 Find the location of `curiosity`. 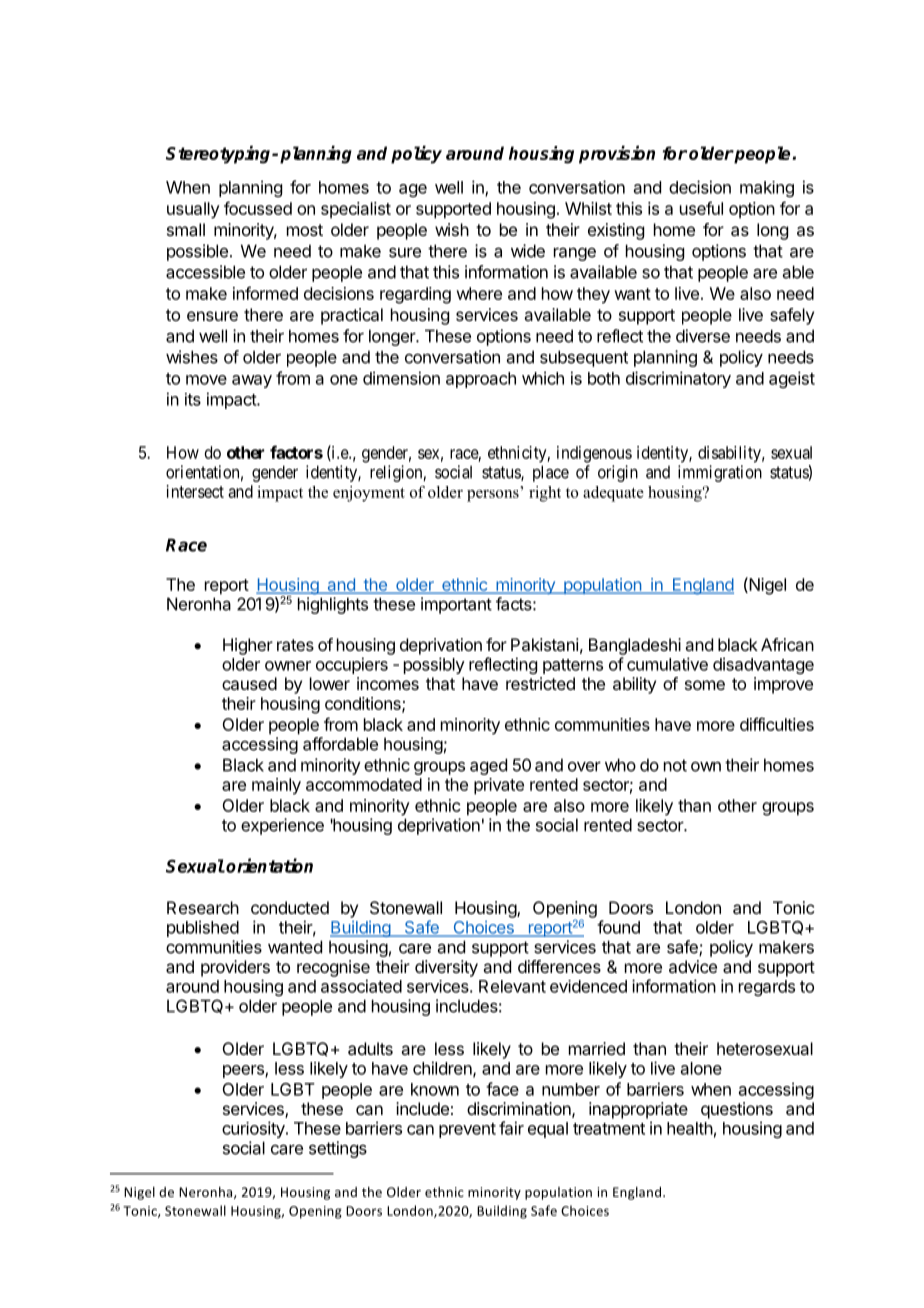

curiosity is located at coordinates (254, 1129).
